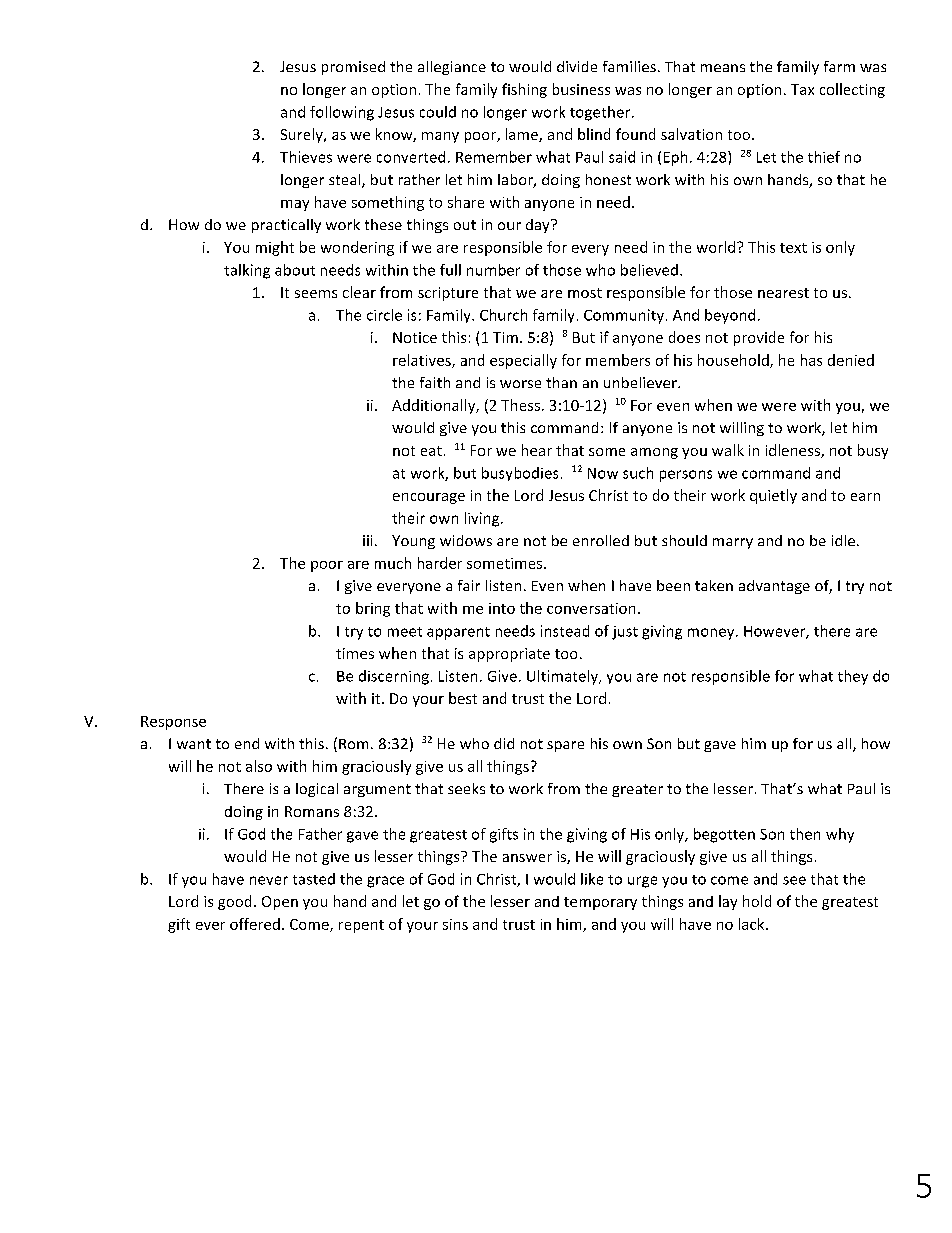 This screenshot has height=1233, width=952. Describe the element at coordinates (773, 496) in the screenshot. I see `quietly` at that location.
